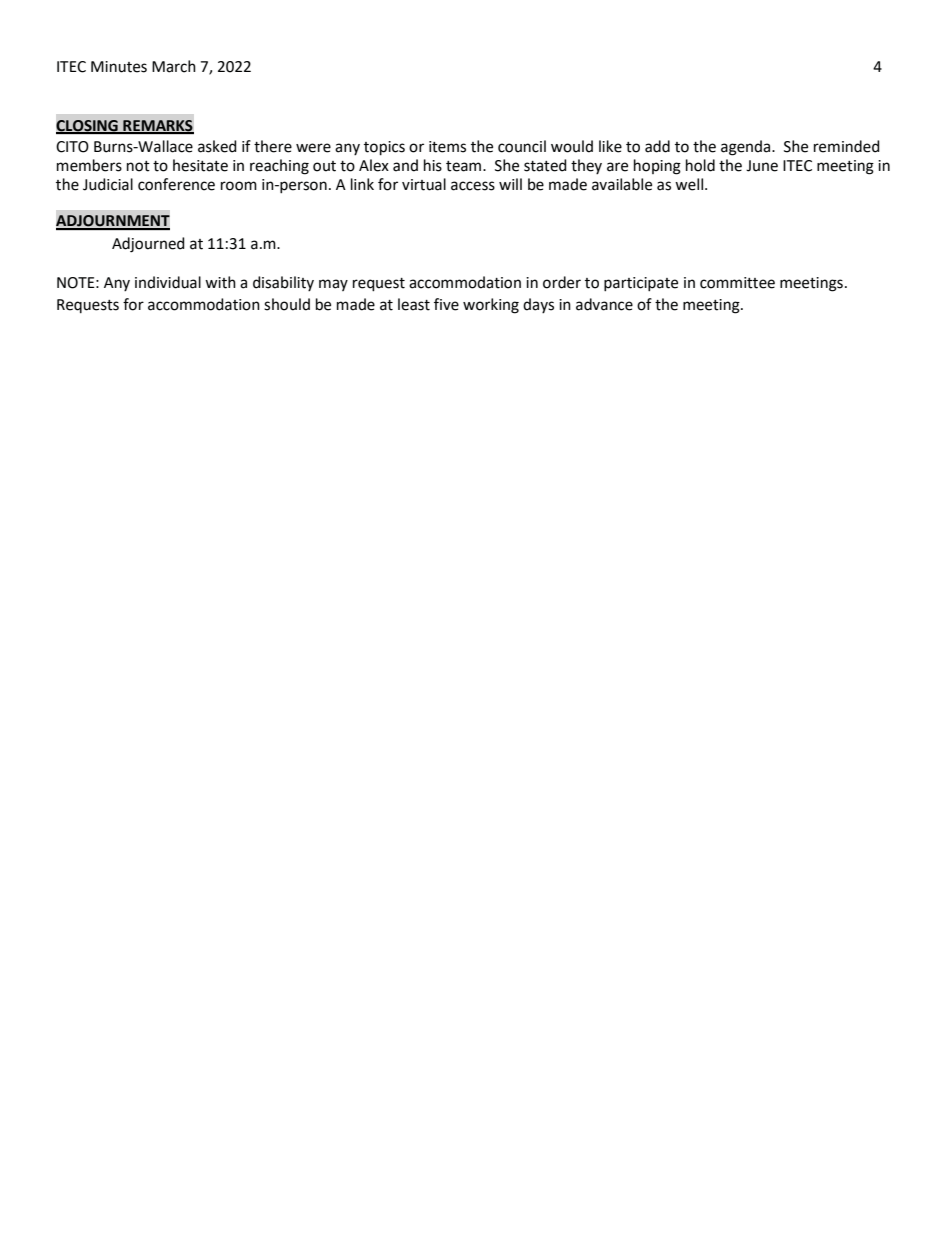 The image size is (952, 1233). I want to click on individual, so click(168, 282).
